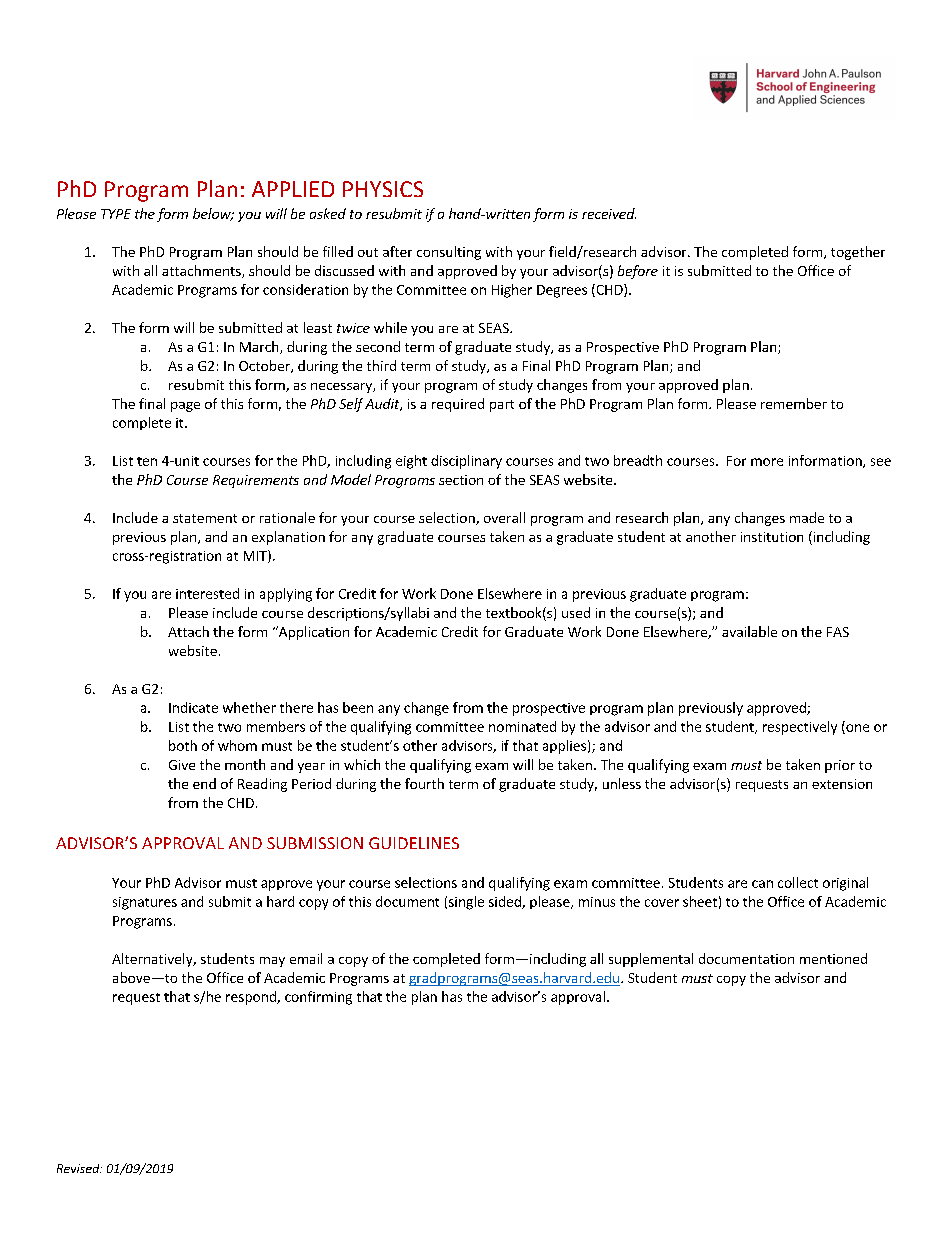 The image size is (952, 1233). I want to click on TYPE, so click(116, 214).
